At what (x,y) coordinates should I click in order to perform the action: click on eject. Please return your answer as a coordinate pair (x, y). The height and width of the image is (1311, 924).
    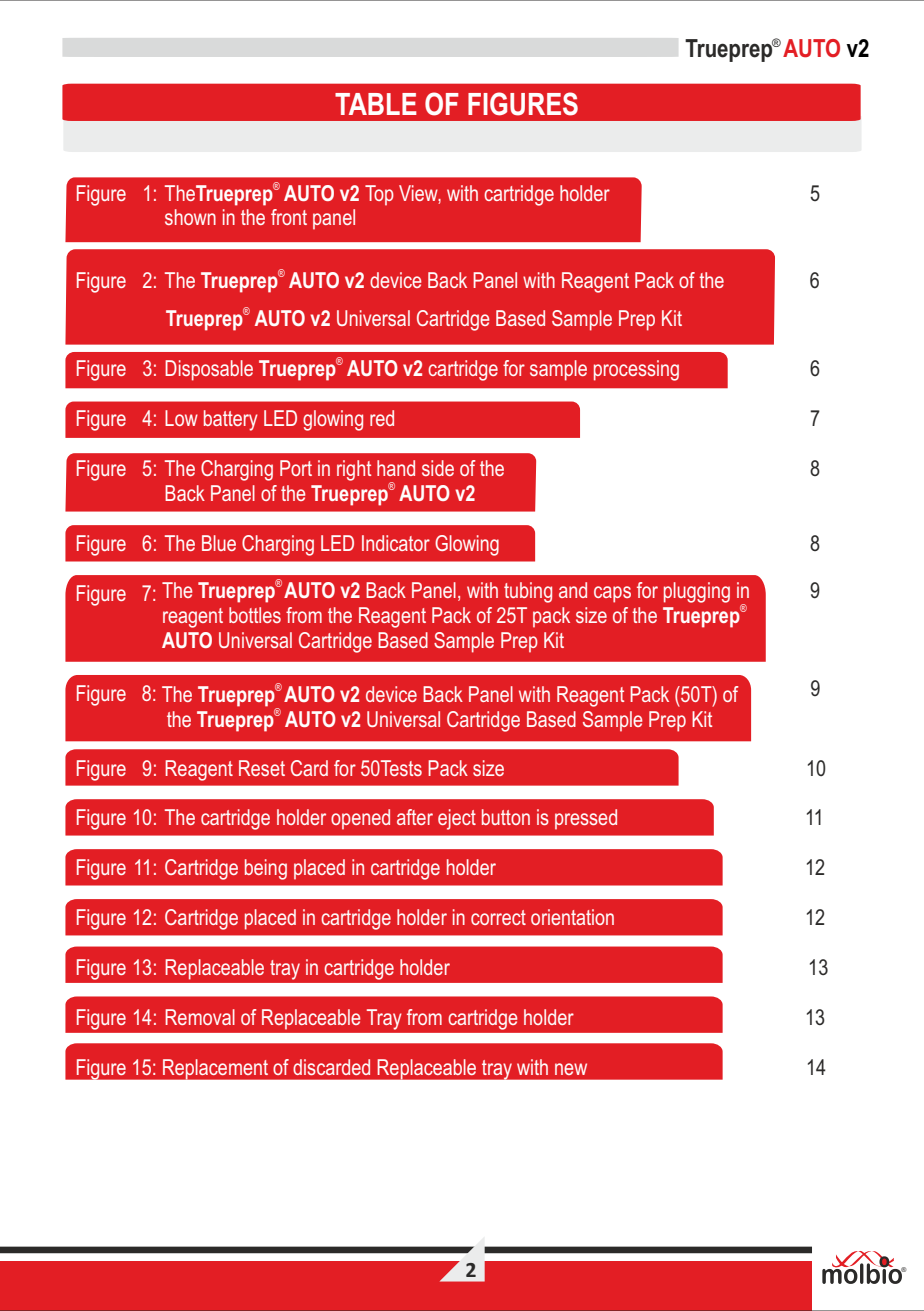
    Looking at the image, I should click on (457, 819).
